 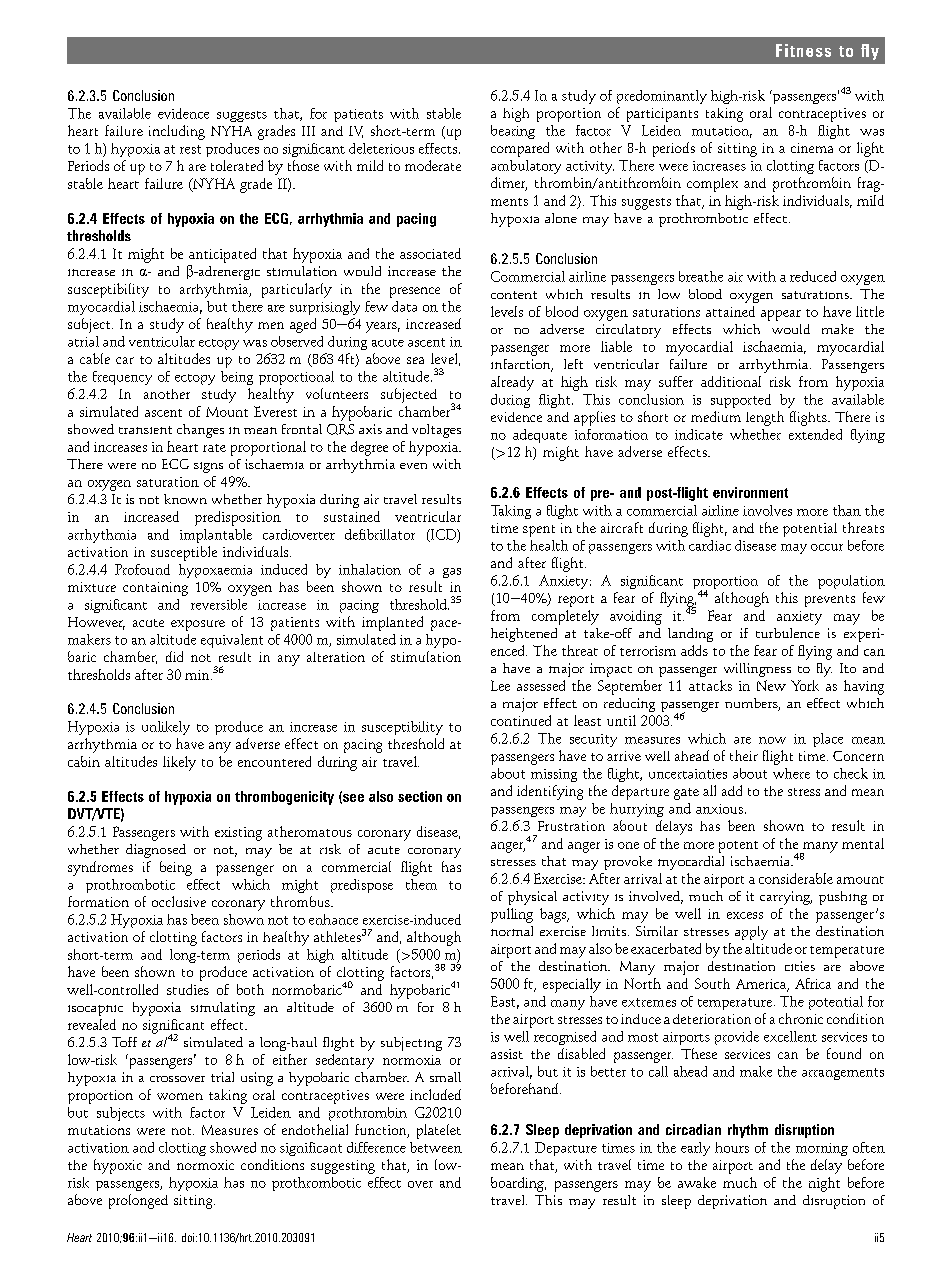 I want to click on considerable, so click(x=796, y=878).
